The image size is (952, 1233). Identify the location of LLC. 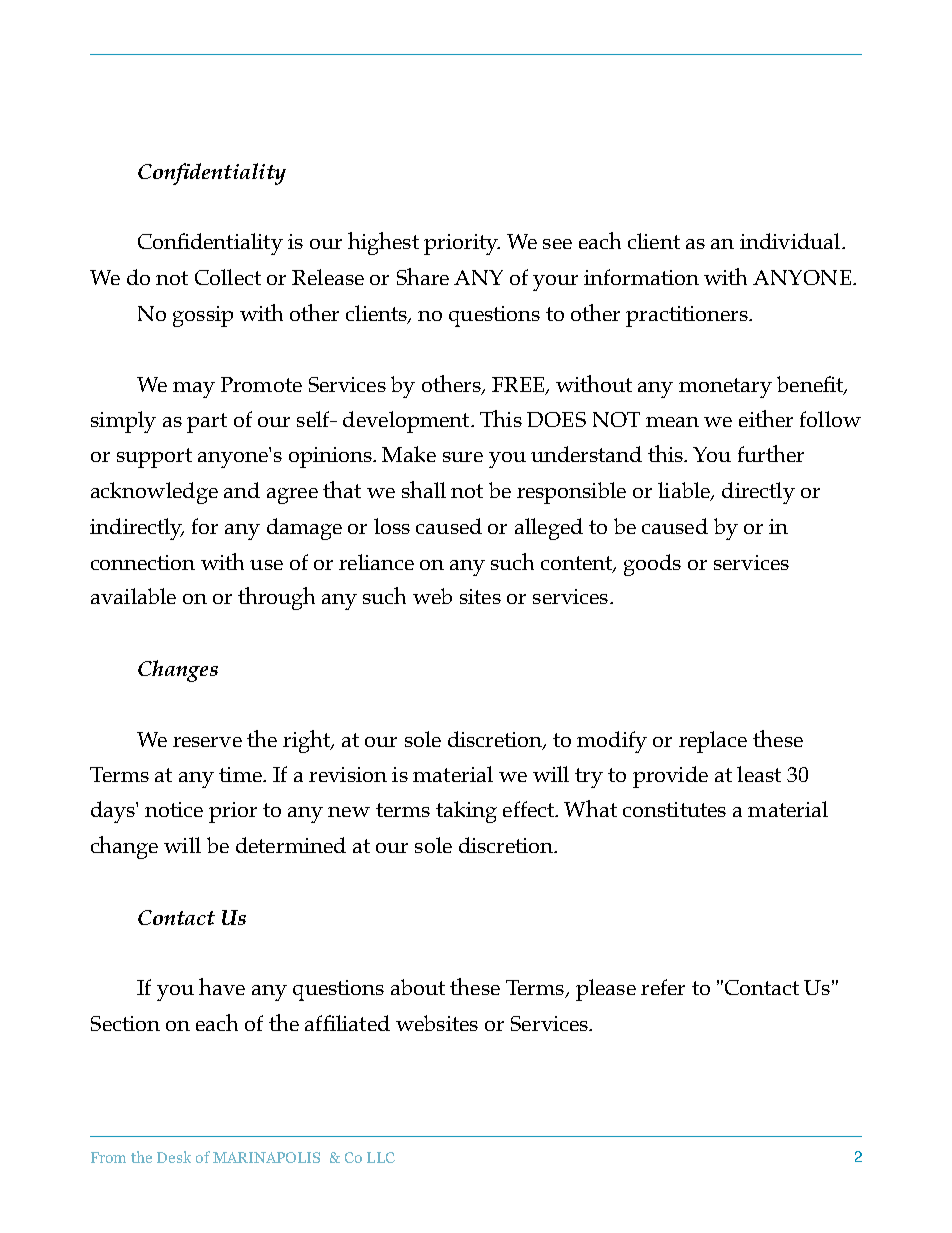
(381, 1157).
